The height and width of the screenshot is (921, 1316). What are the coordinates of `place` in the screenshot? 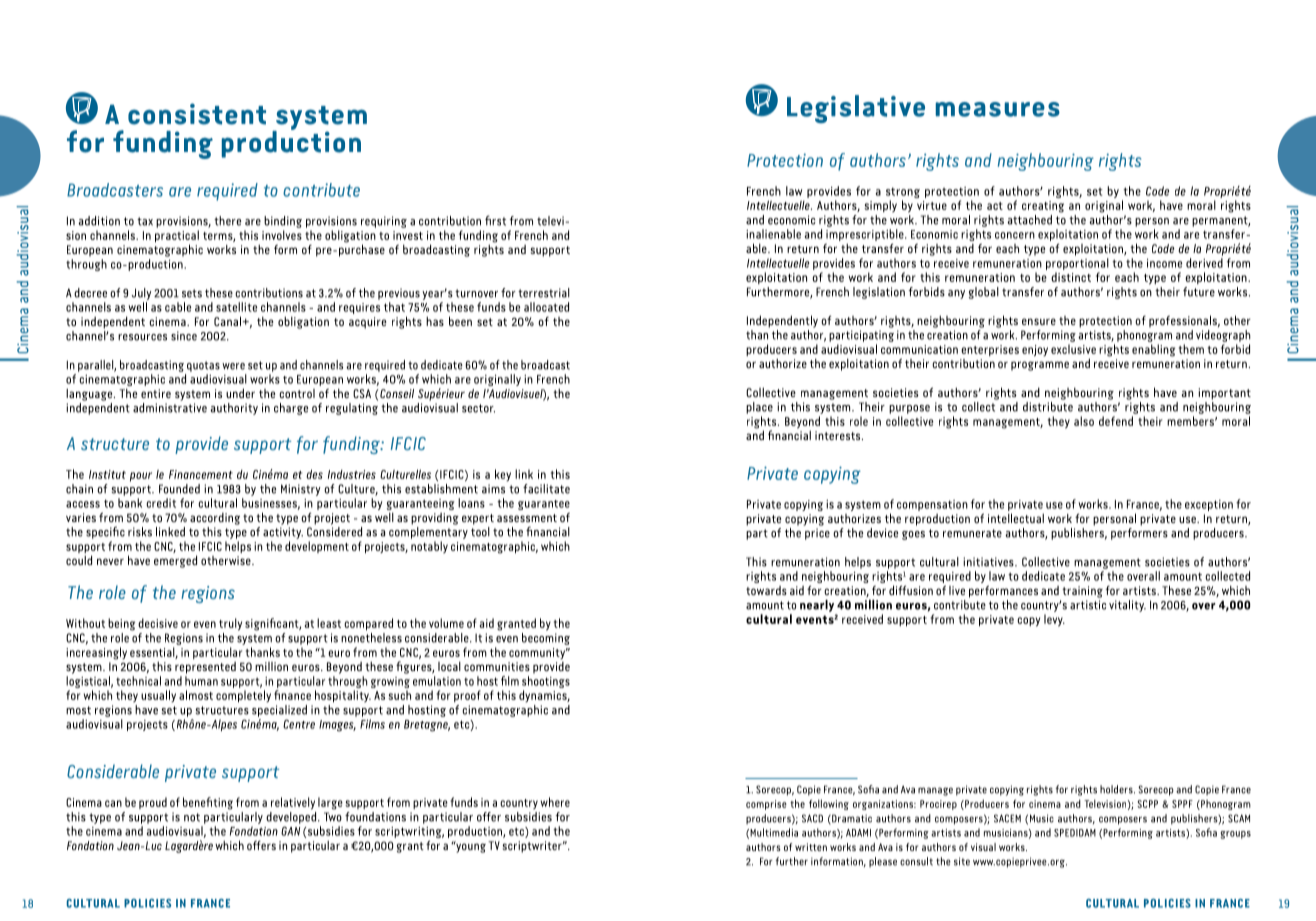 It's located at (759, 408).
